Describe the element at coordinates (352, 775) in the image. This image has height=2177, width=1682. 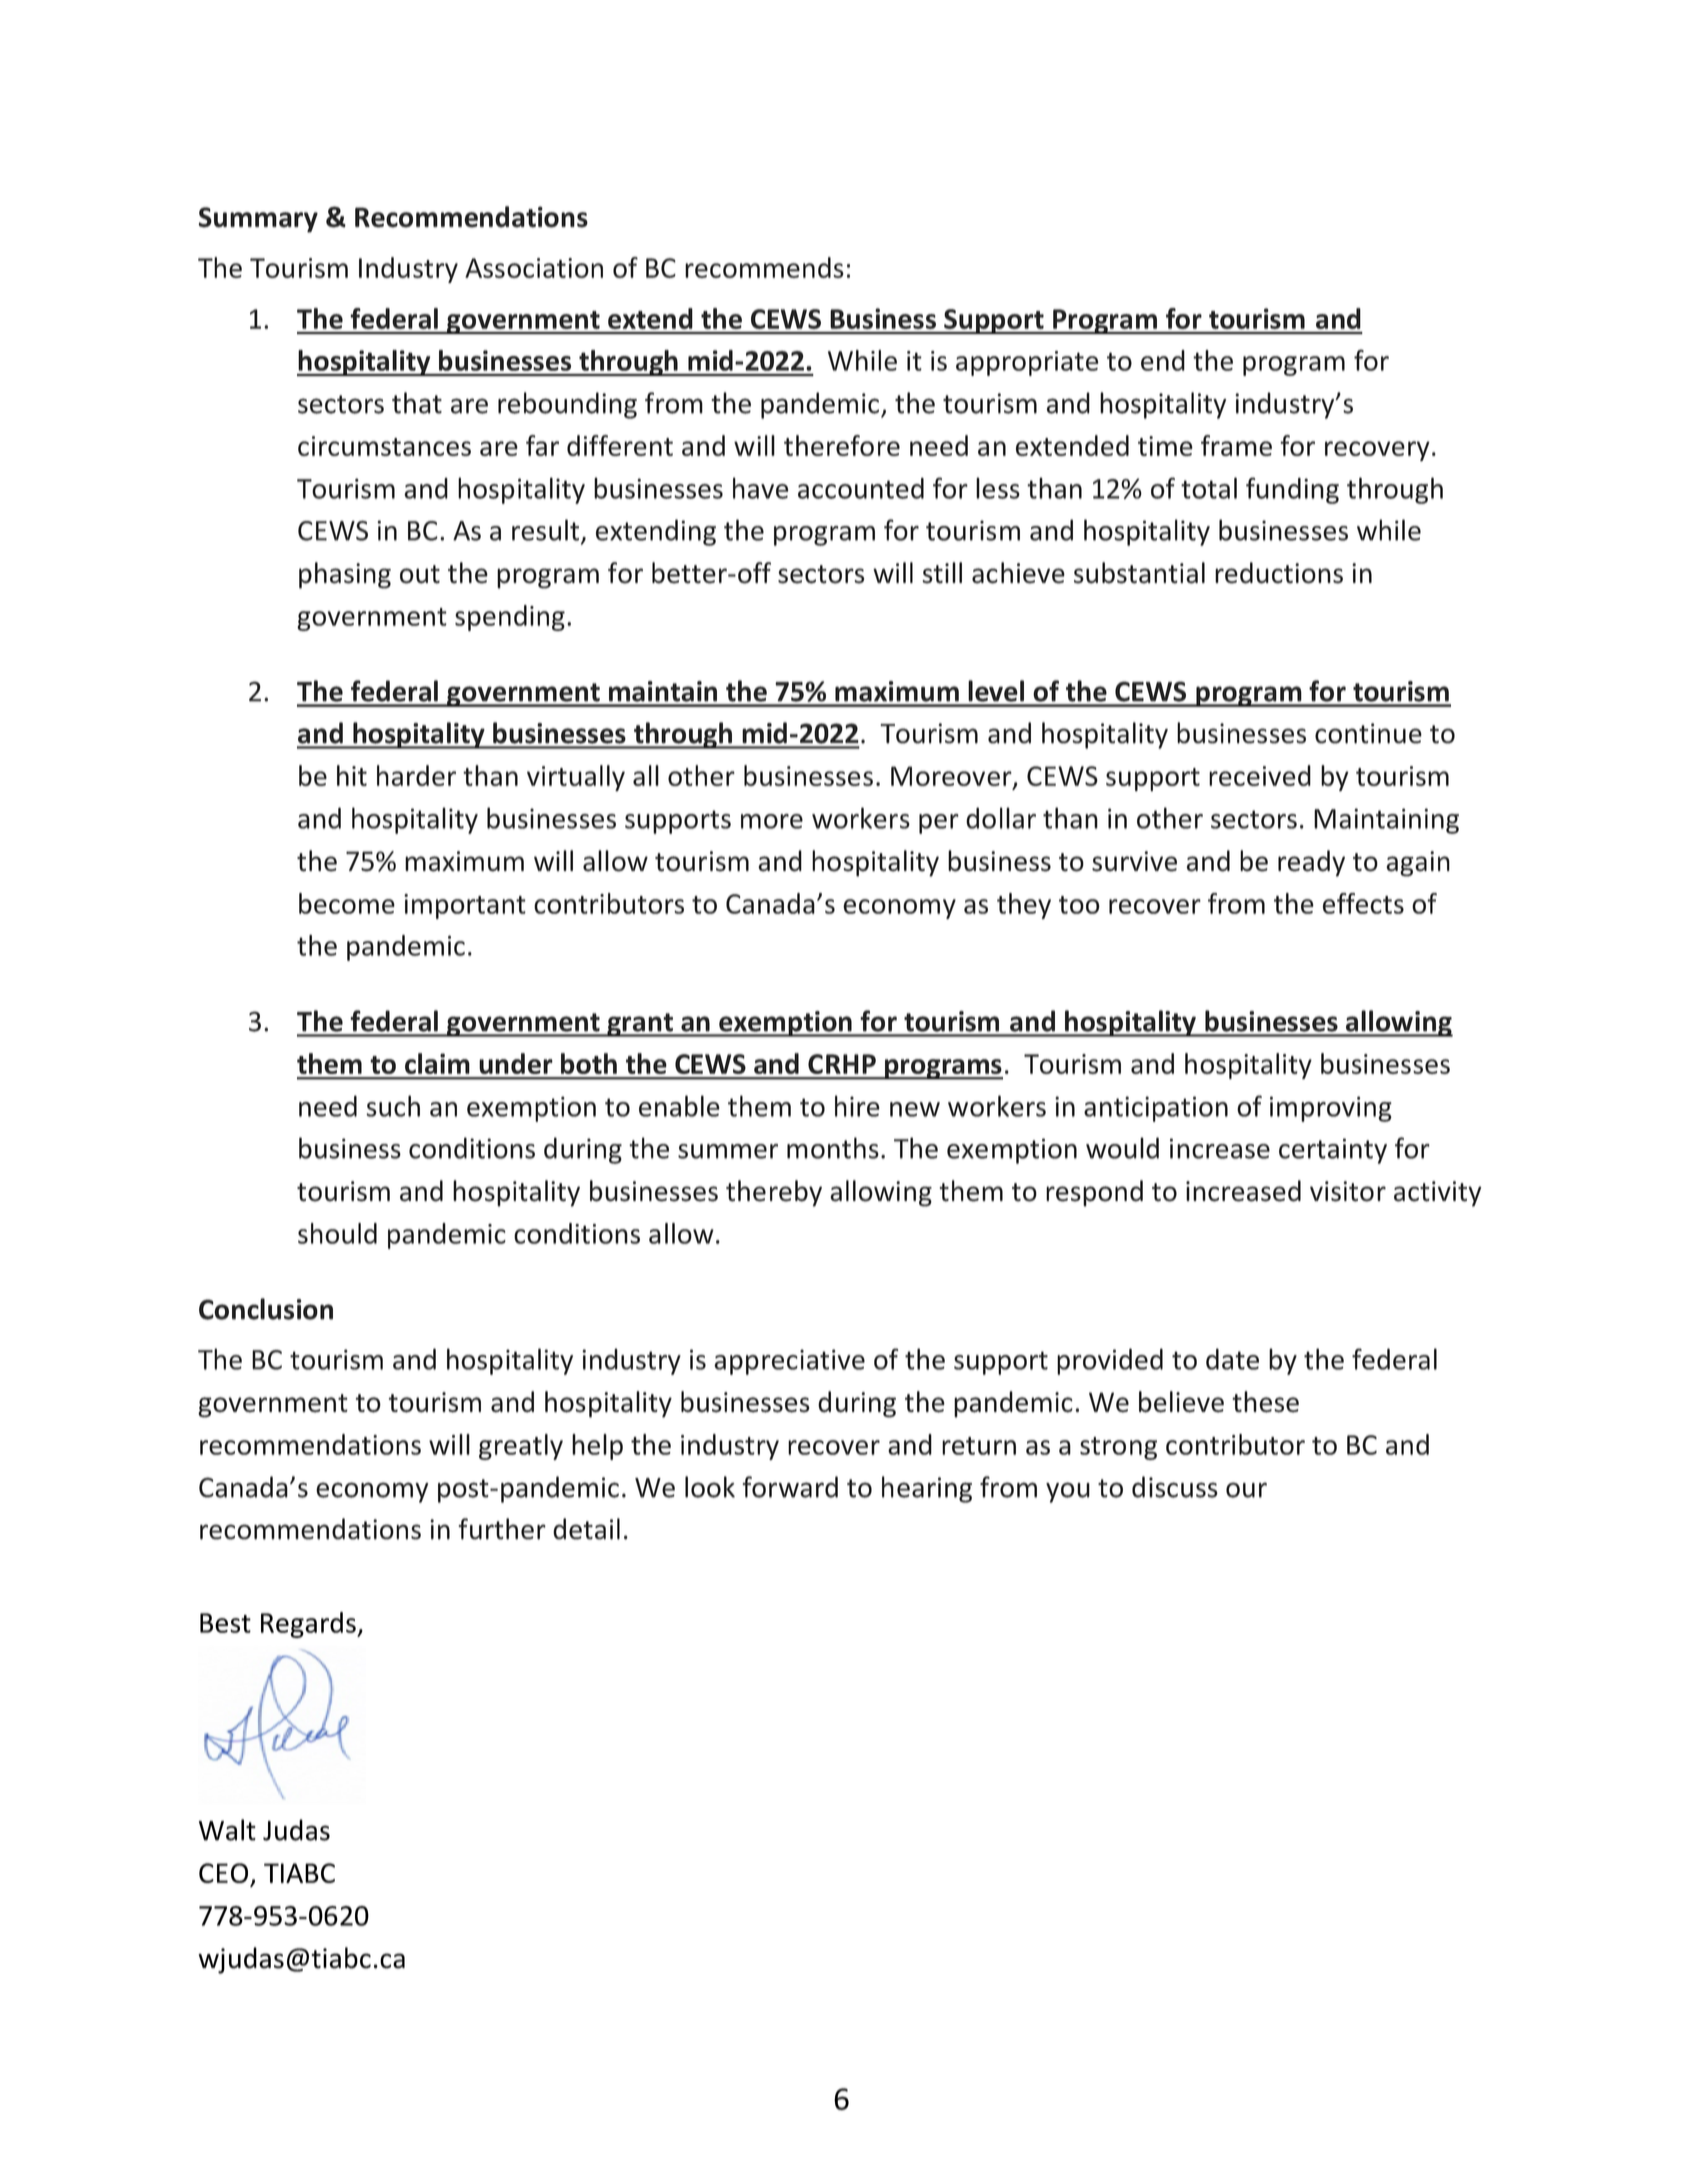
I see `hit` at that location.
